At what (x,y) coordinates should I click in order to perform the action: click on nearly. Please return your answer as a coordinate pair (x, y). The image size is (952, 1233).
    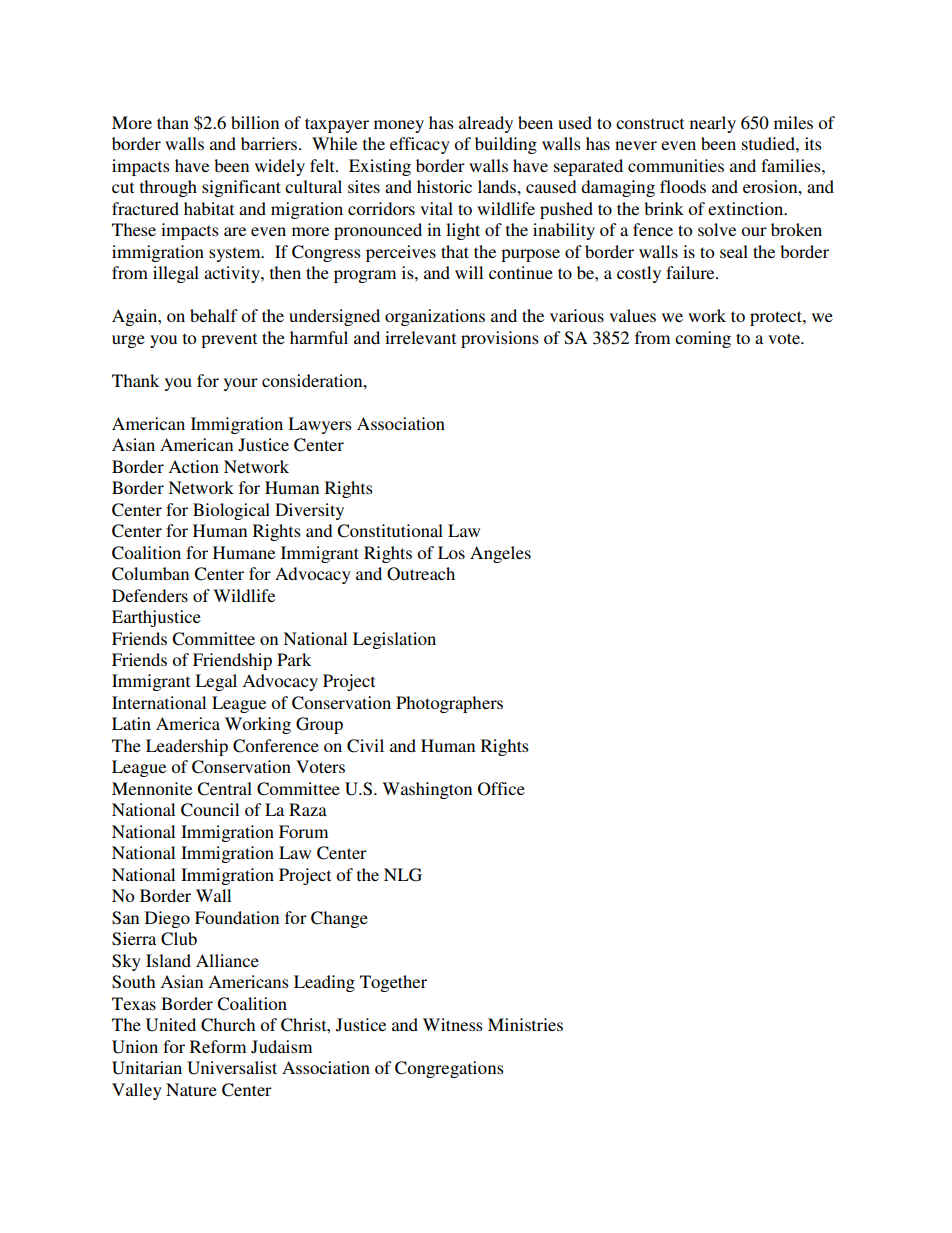
    Looking at the image, I should click on (713, 124).
